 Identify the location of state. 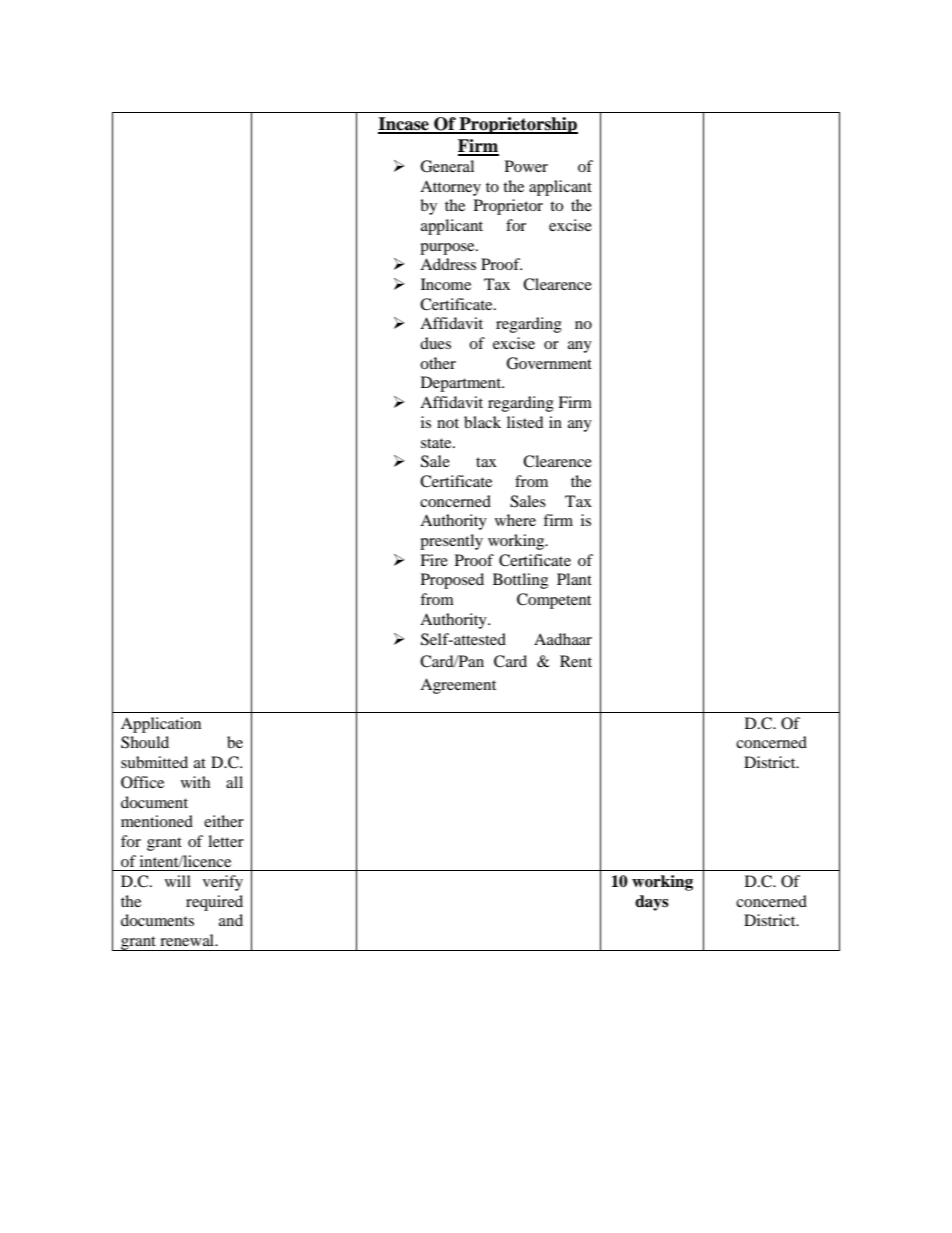
(437, 443).
